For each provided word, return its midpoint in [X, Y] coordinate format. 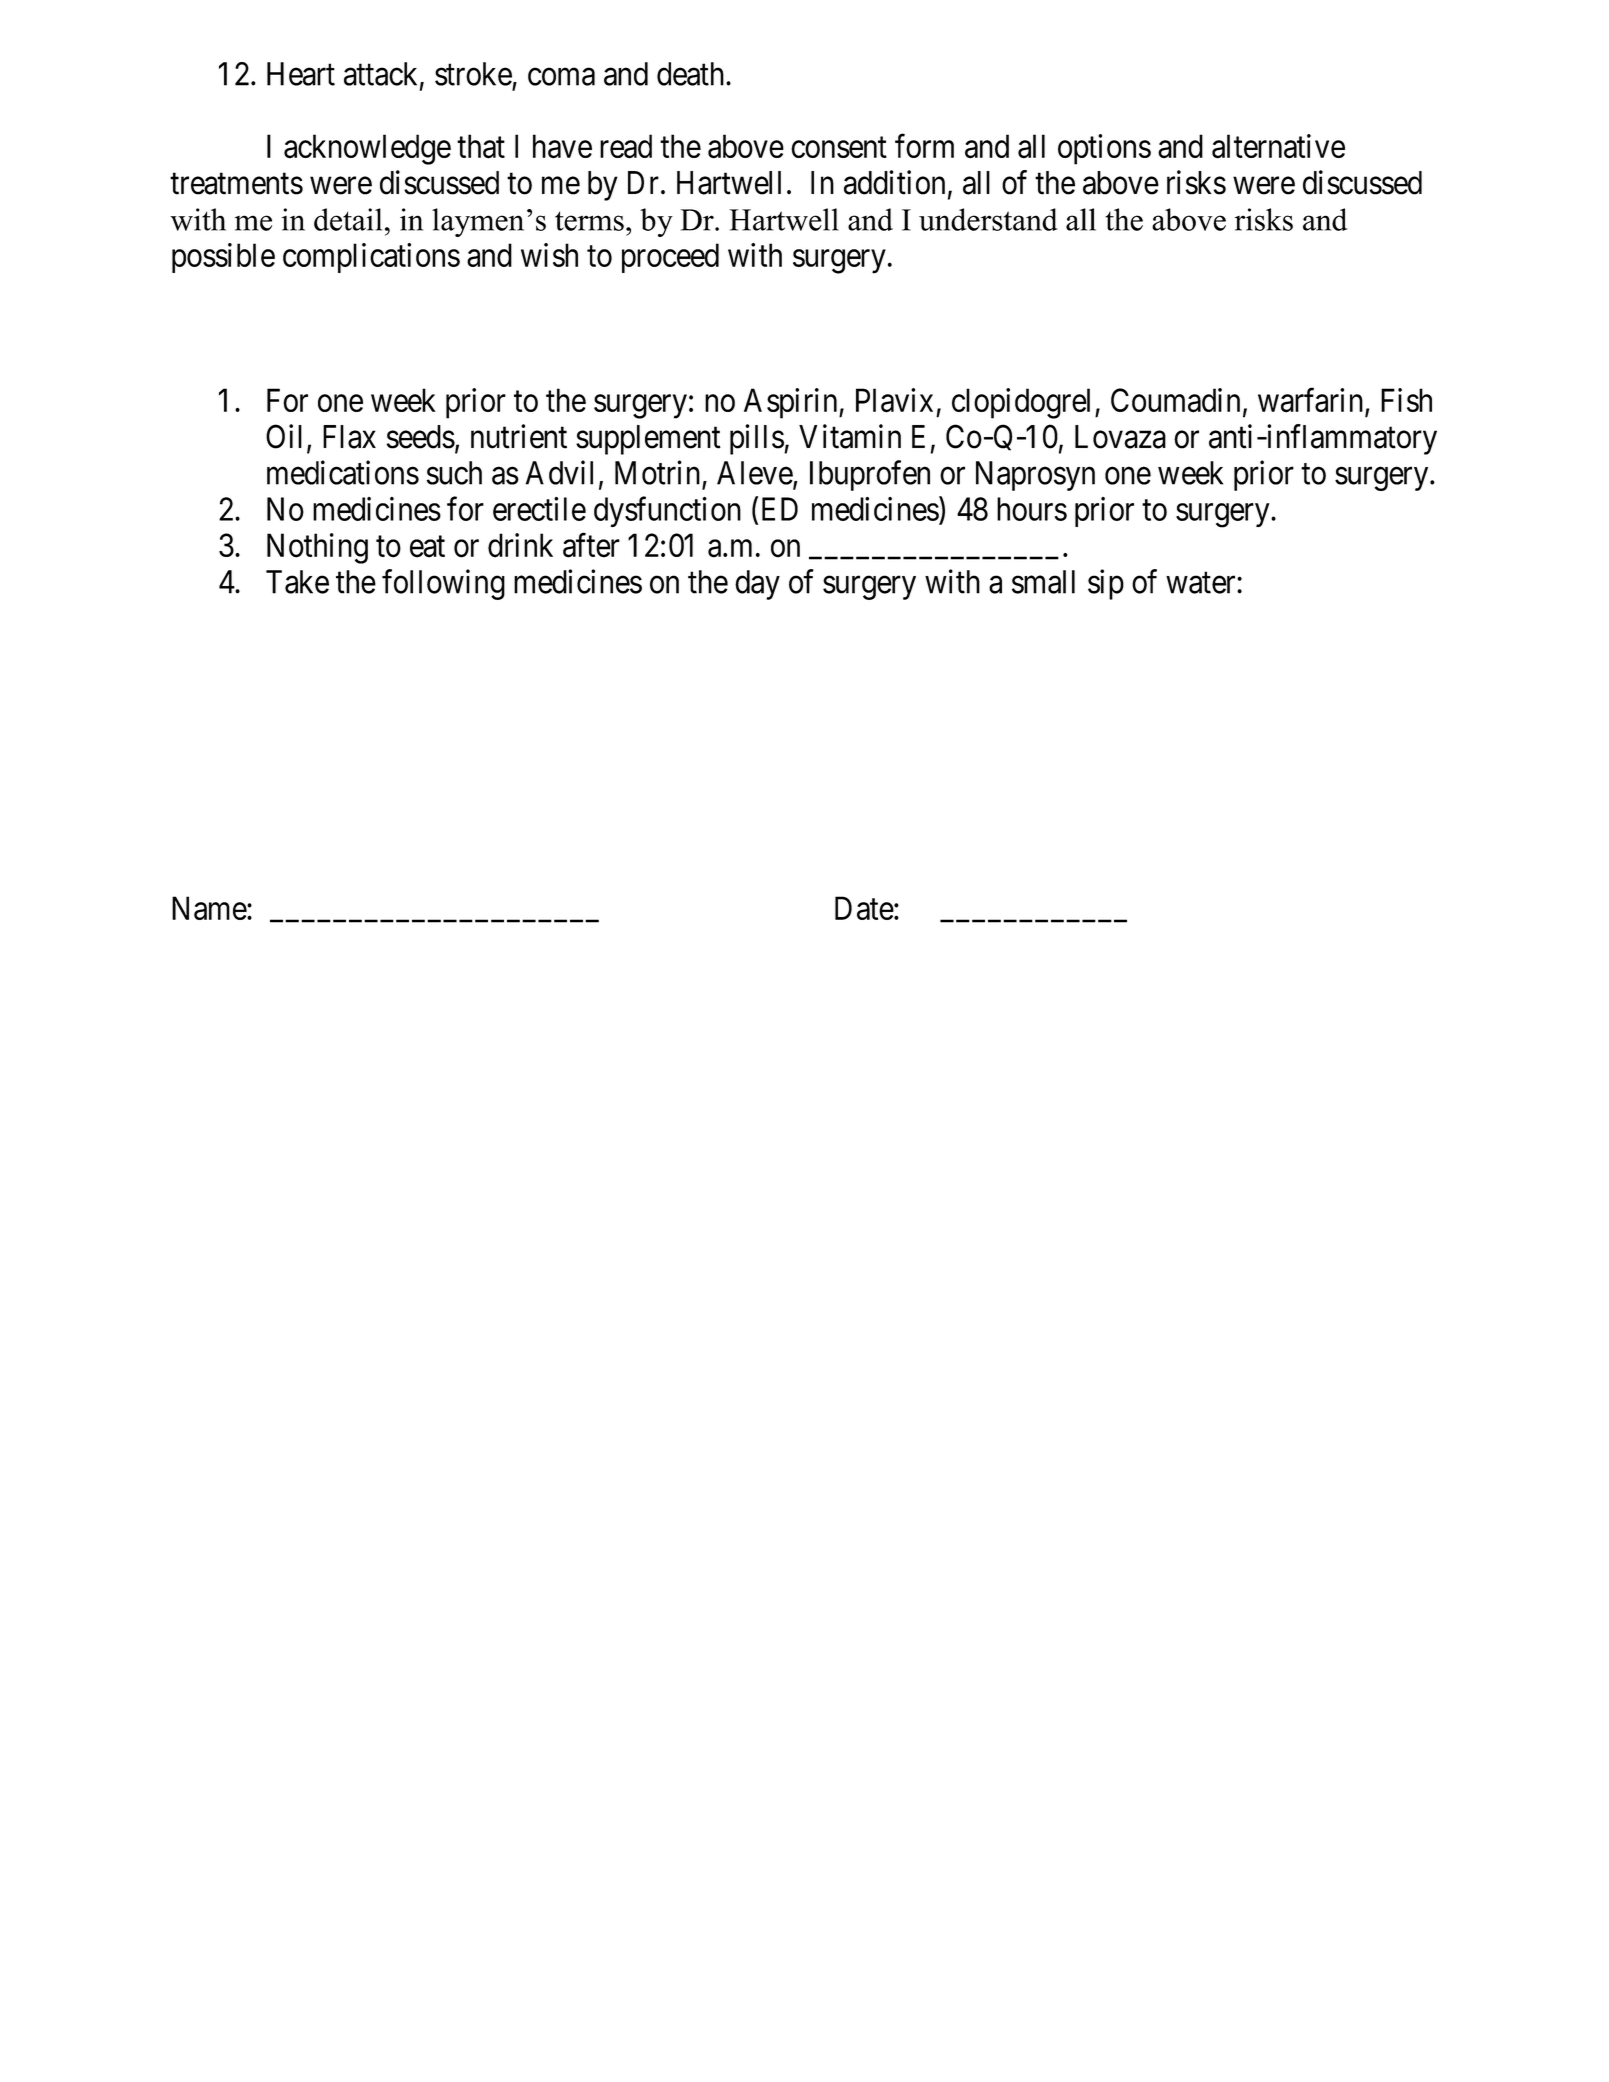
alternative [1278, 146]
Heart [301, 74]
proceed [670, 258]
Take [297, 582]
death [692, 74]
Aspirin [792, 403]
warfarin [1312, 401]
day [757, 585]
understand [988, 219]
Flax [349, 437]
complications [371, 258]
